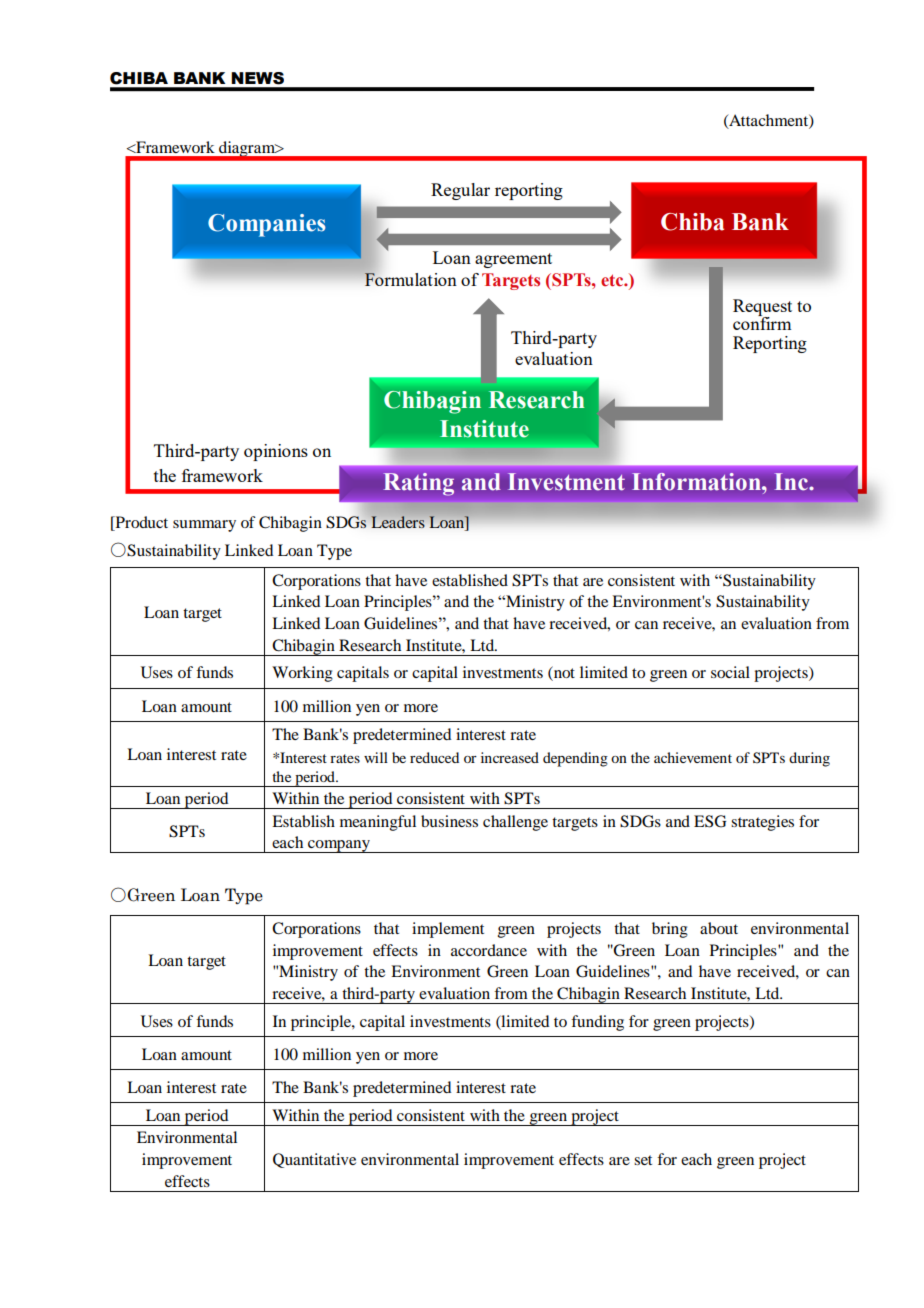 The image size is (924, 1308). I want to click on Working, so click(302, 674).
